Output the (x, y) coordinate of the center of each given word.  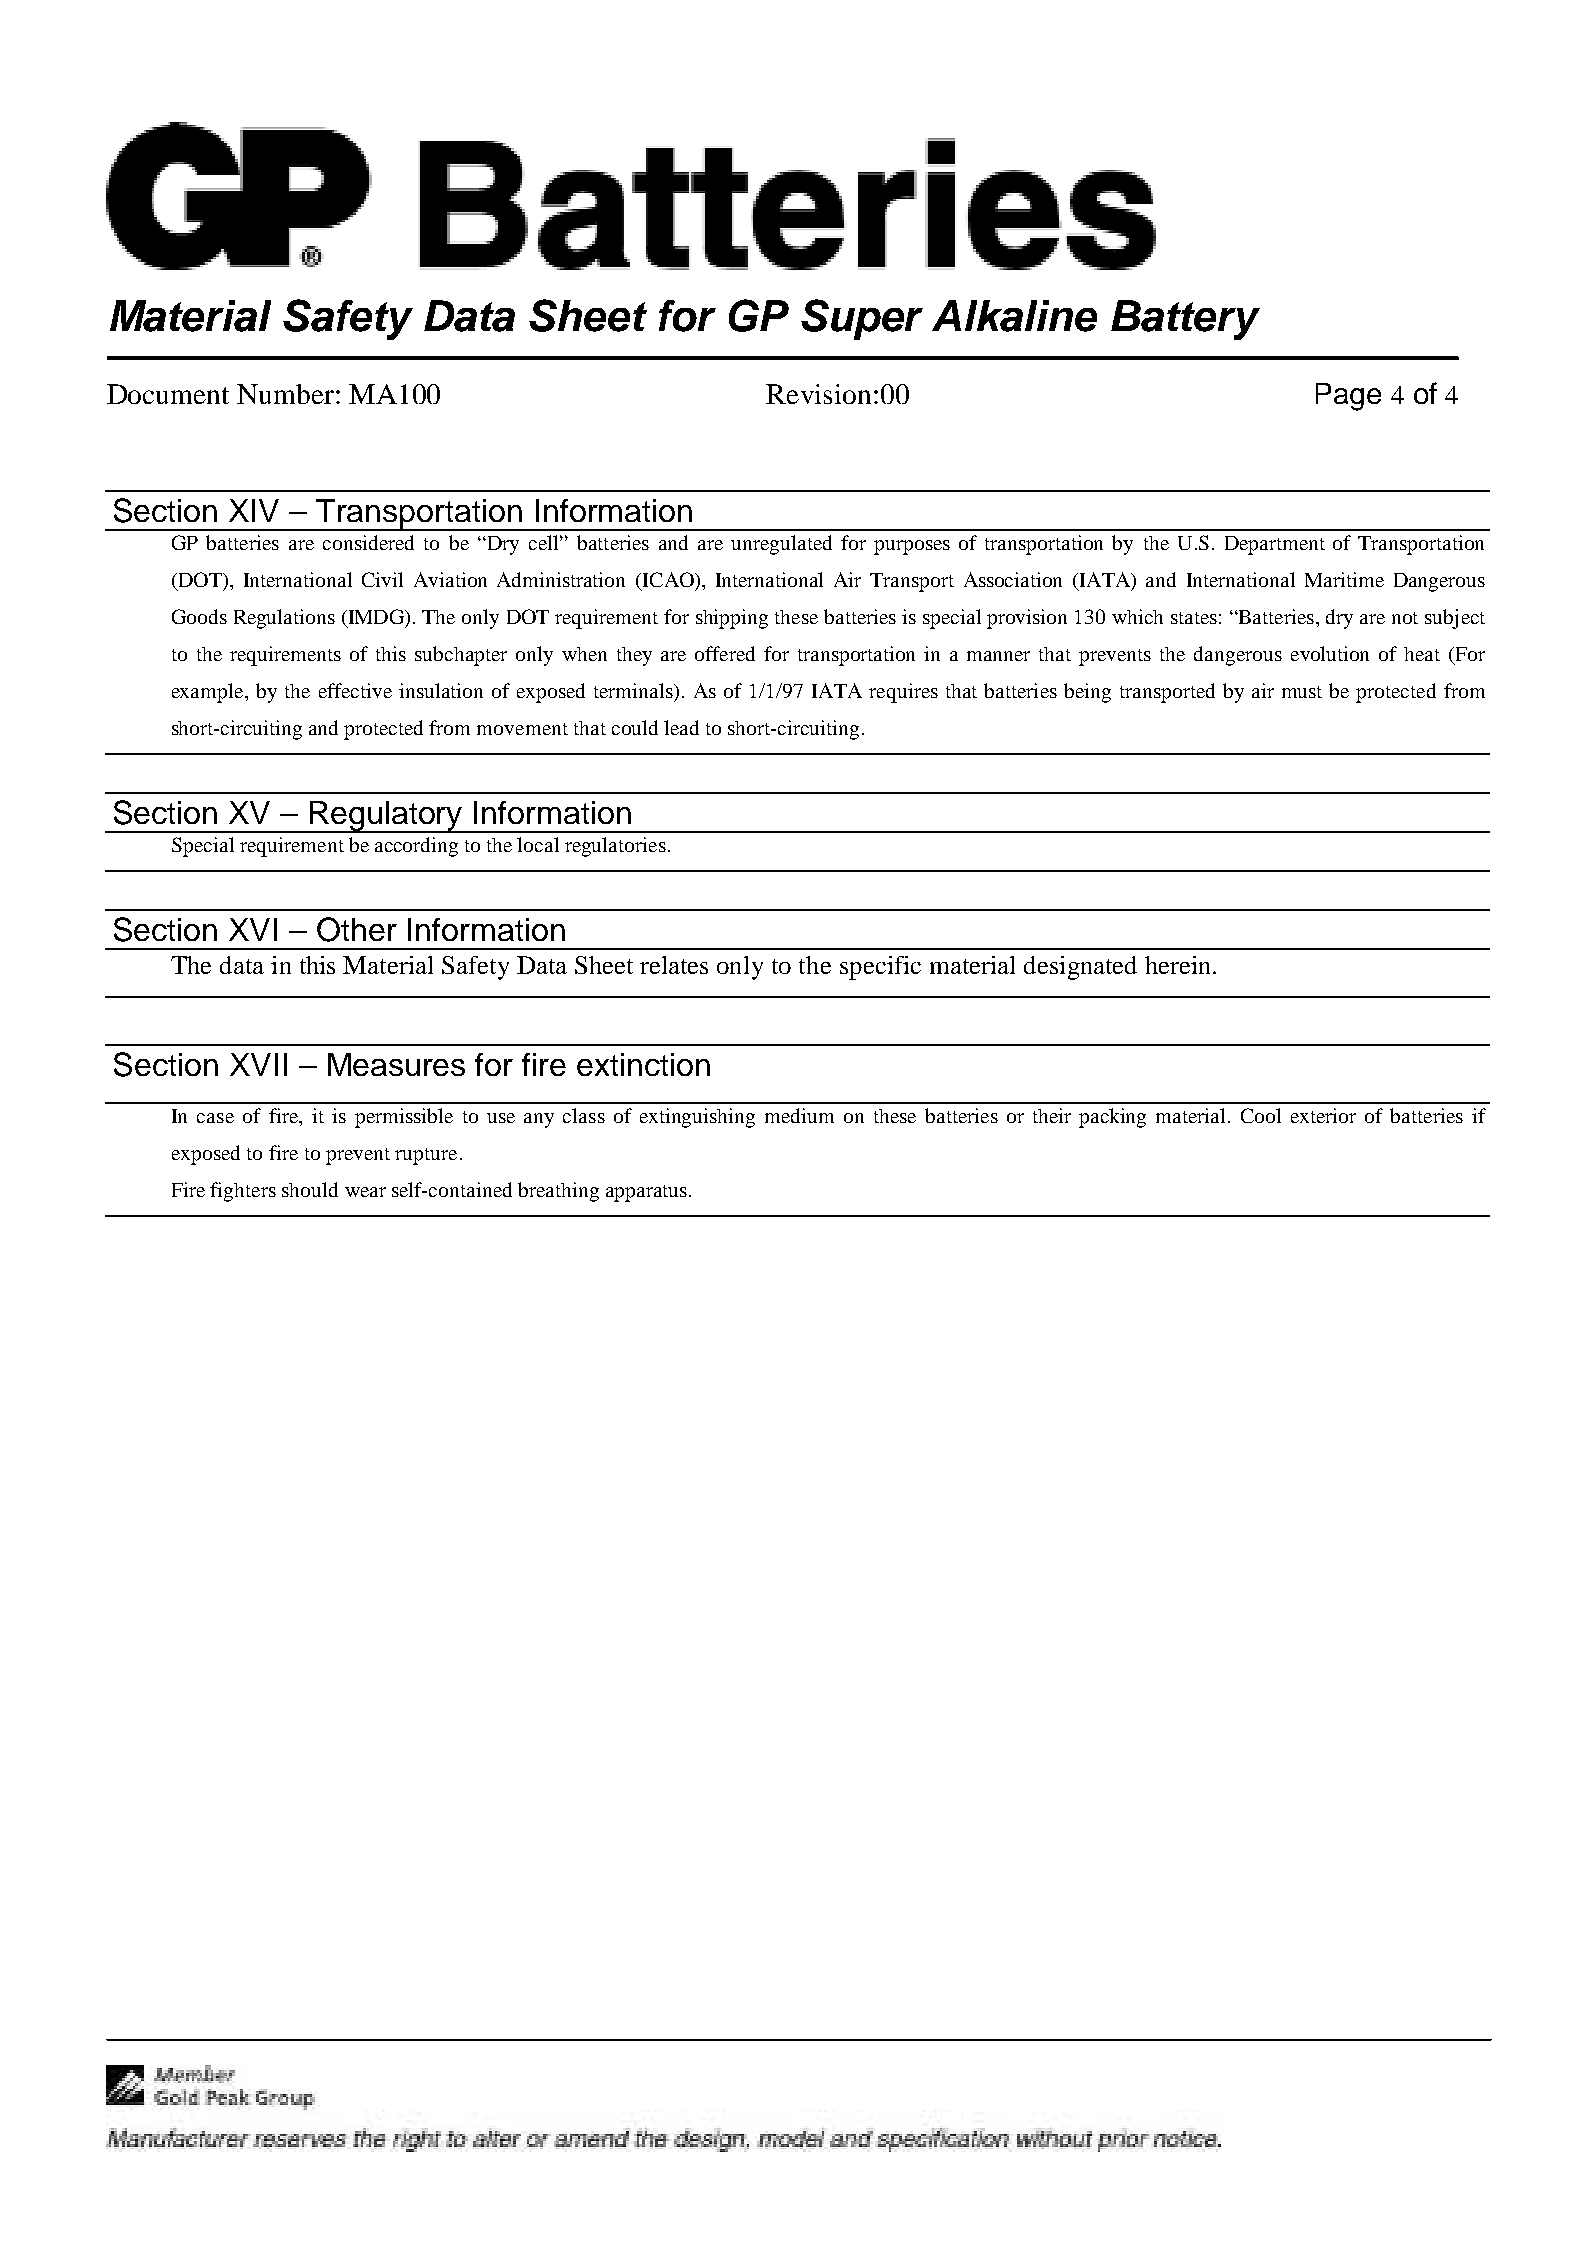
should (310, 1189)
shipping (732, 619)
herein (1179, 965)
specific (880, 968)
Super (862, 319)
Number (285, 394)
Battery (1185, 320)
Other (357, 929)
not (1405, 618)
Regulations (284, 619)
